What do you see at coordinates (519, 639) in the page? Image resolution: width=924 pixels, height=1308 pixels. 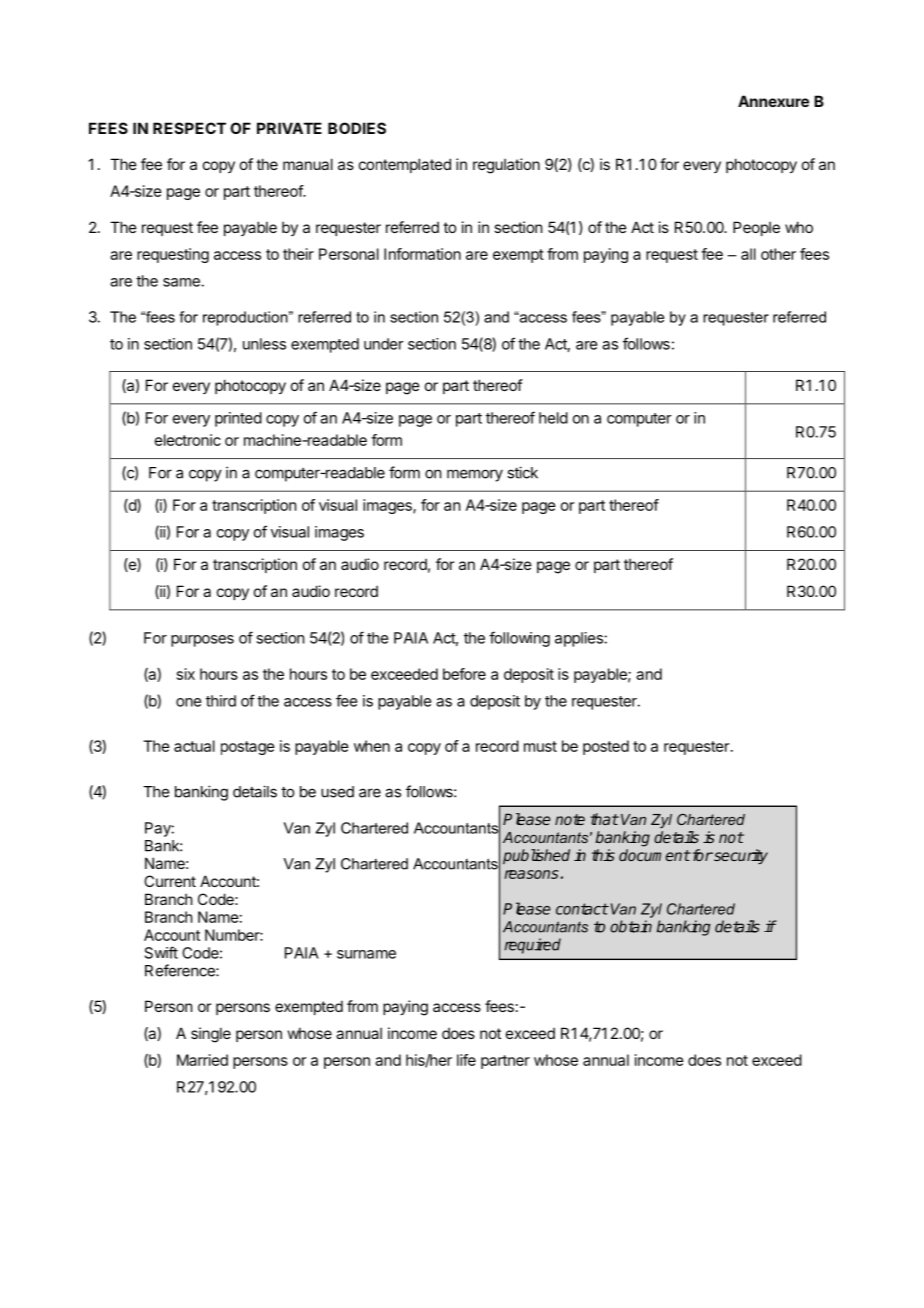 I see `following` at bounding box center [519, 639].
